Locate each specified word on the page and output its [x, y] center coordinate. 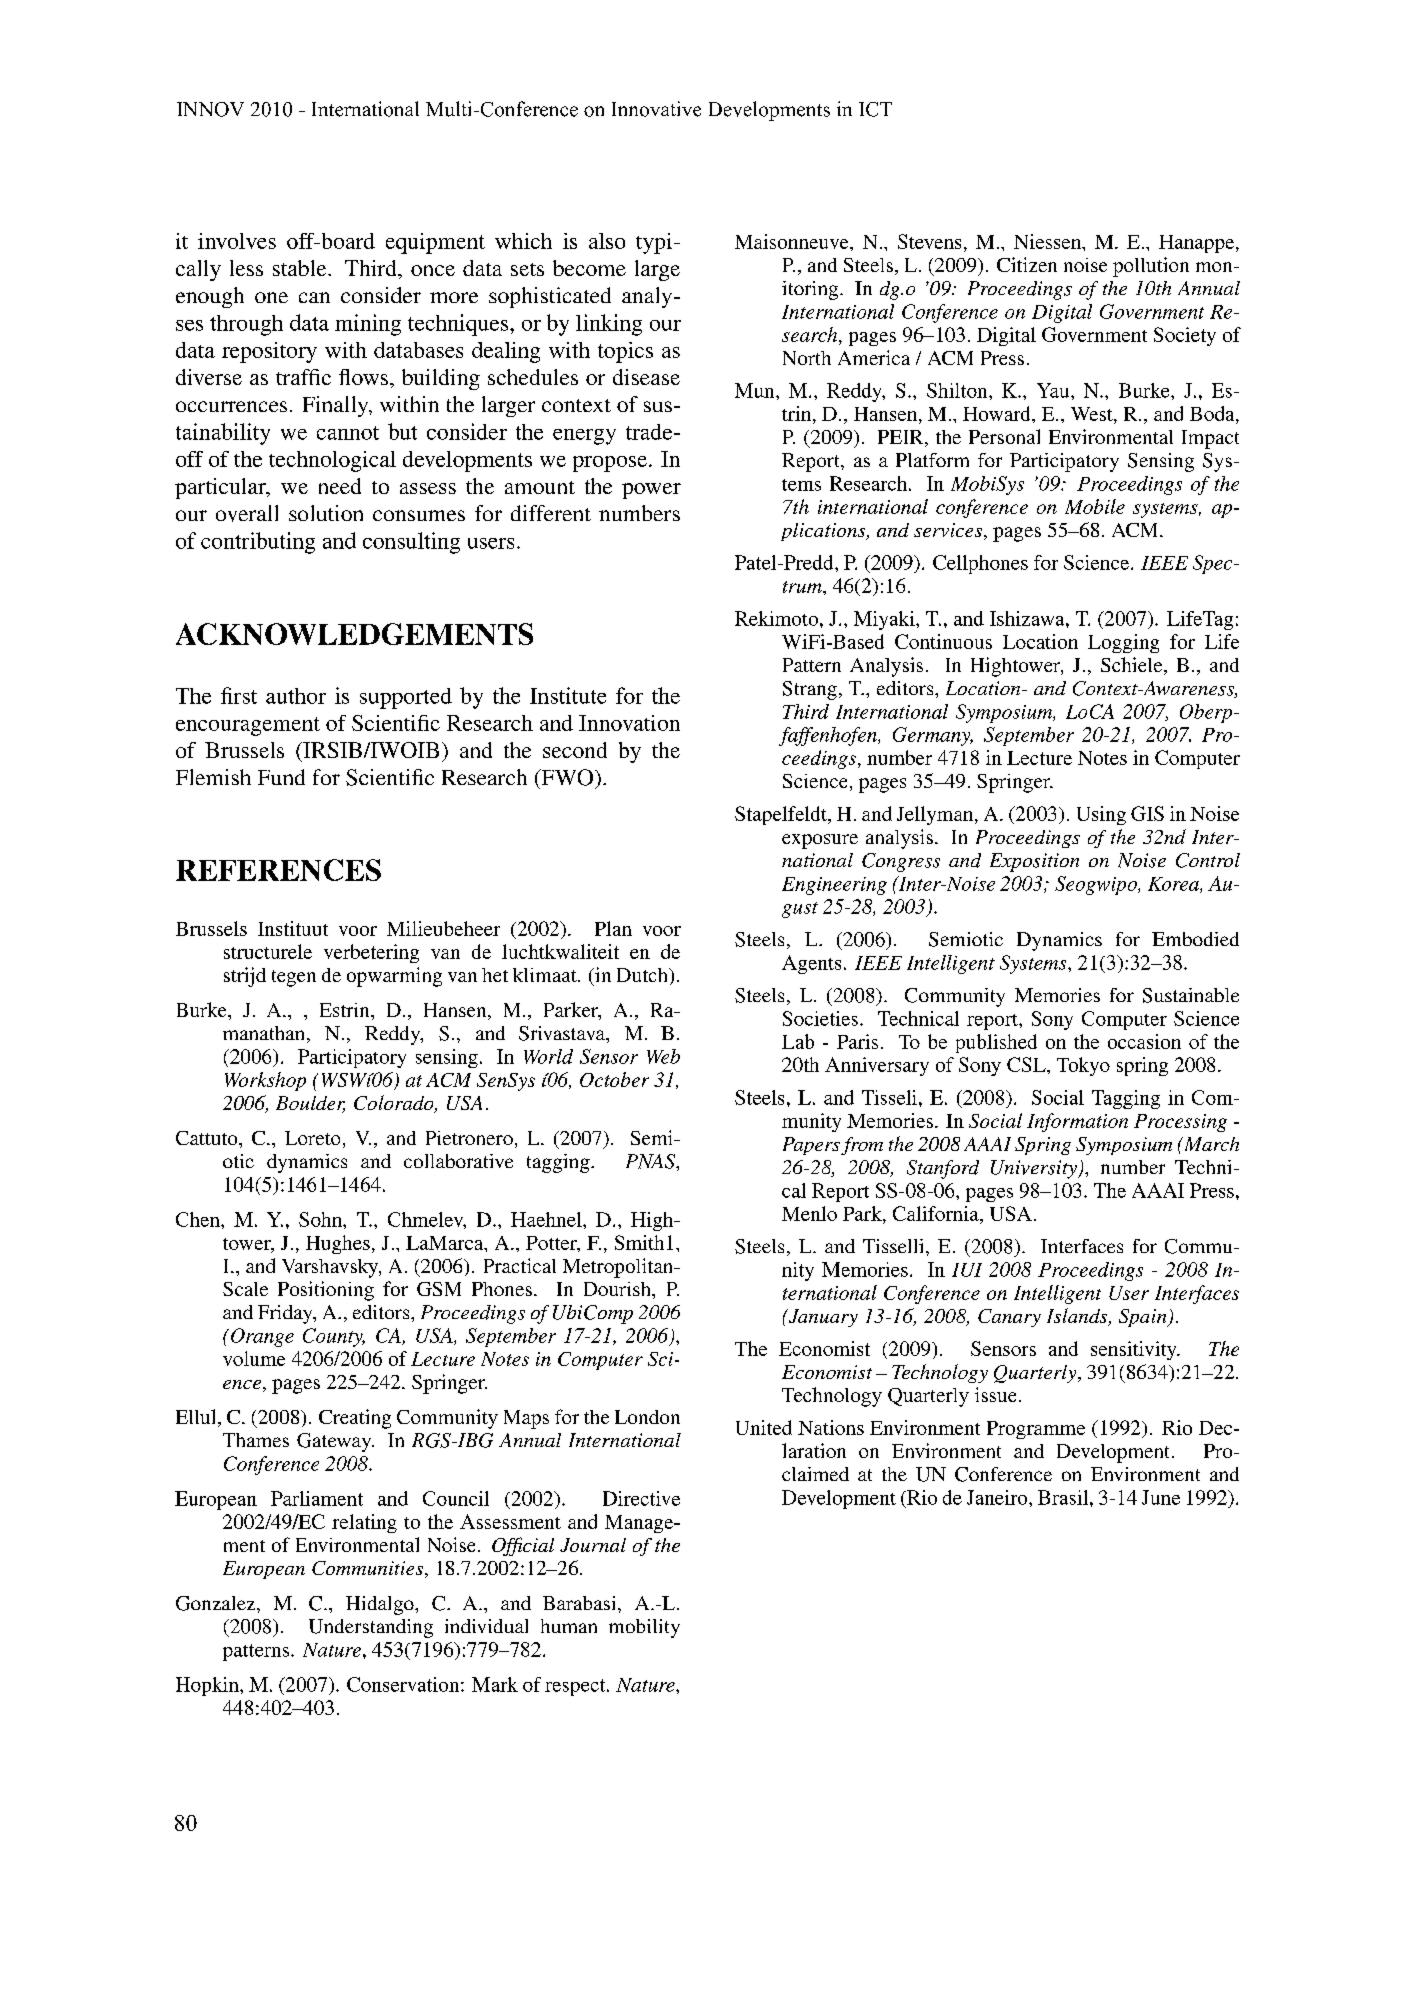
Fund [281, 777]
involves [237, 241]
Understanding [371, 1628]
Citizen [1027, 264]
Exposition [1034, 862]
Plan [613, 928]
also [607, 241]
